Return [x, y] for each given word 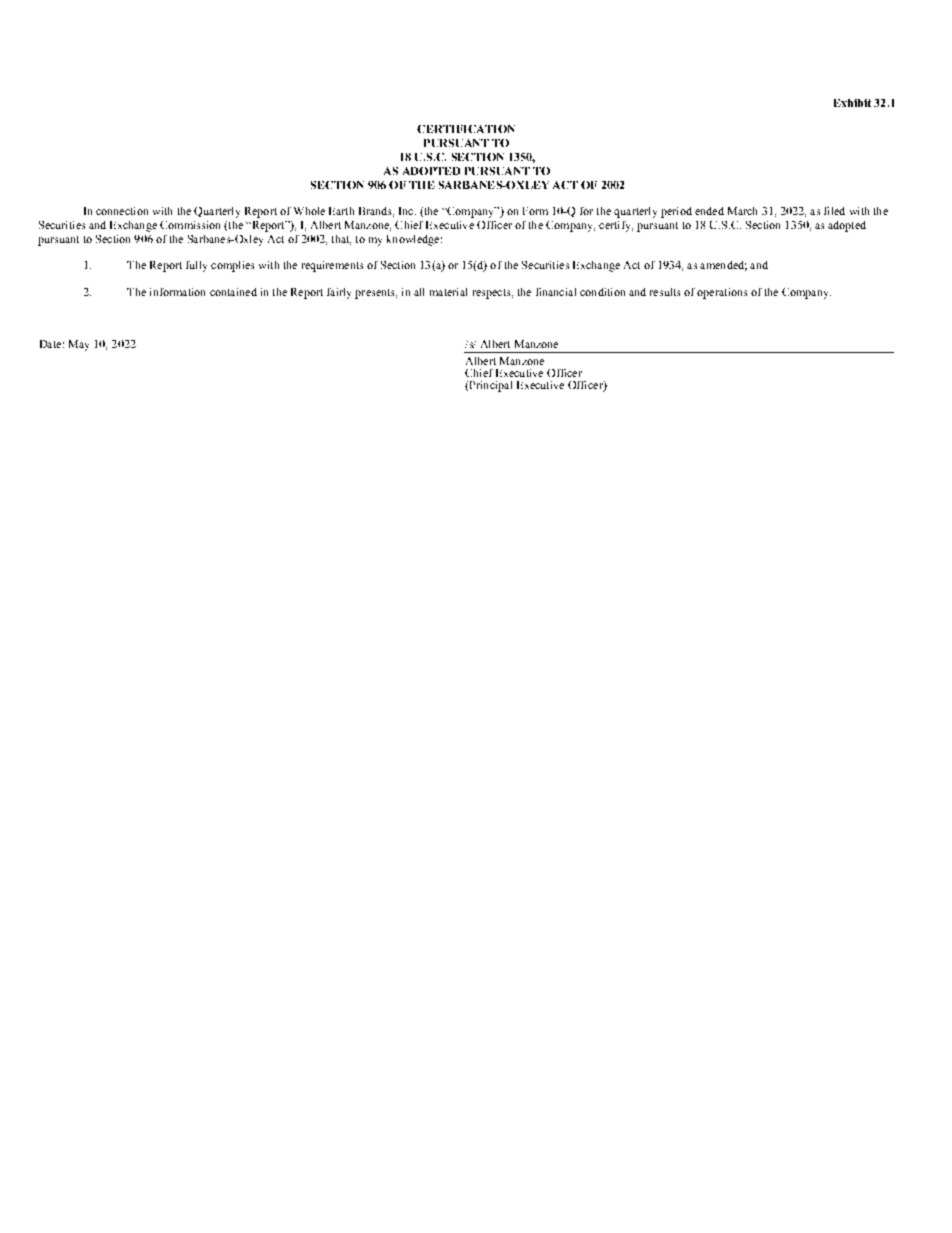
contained [233, 292]
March [742, 211]
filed [834, 211]
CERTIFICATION [466, 129]
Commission [190, 225]
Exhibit [852, 103]
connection [122, 211]
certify [616, 226]
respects [493, 294]
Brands [376, 212]
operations [722, 293]
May [79, 345]
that [341, 240]
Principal [489, 386]
